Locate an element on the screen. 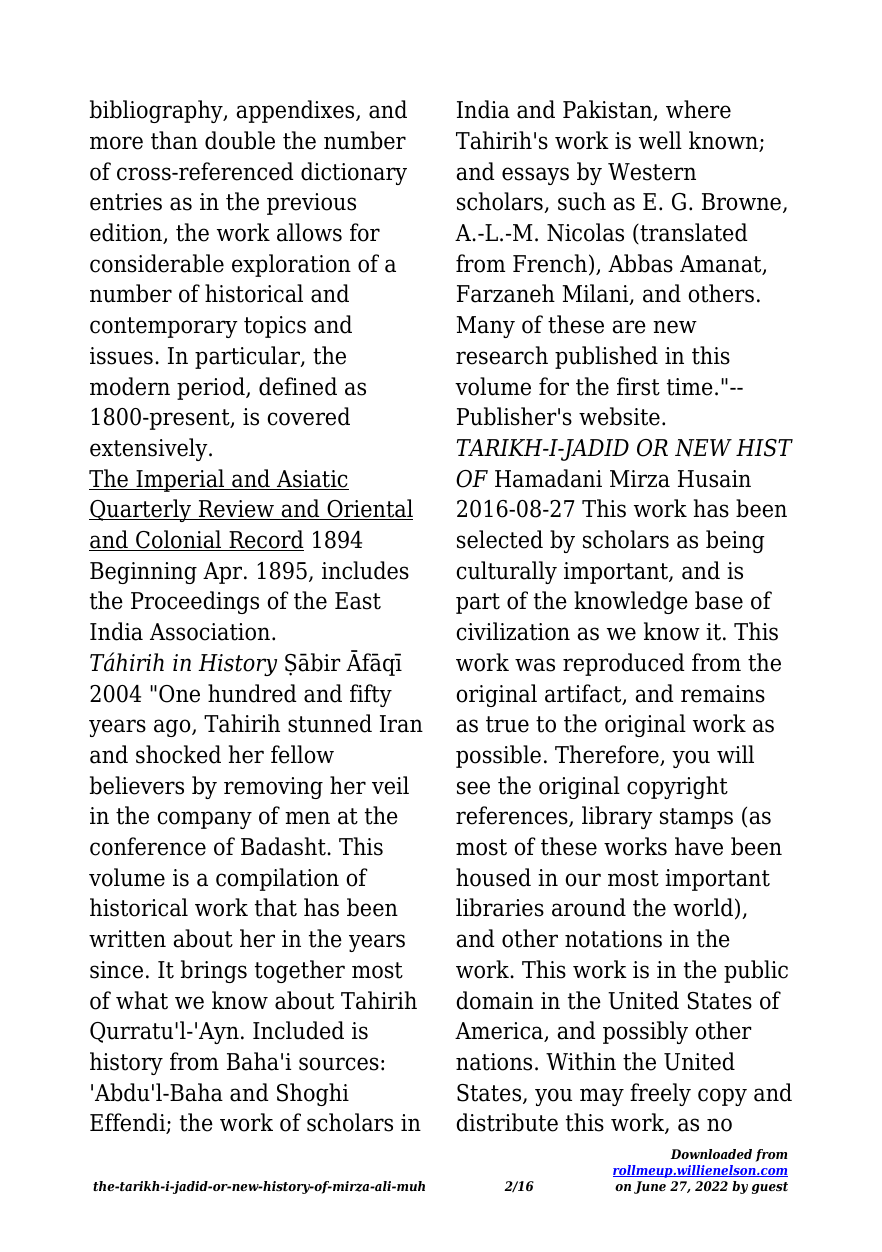  libraries is located at coordinates (500, 907).
